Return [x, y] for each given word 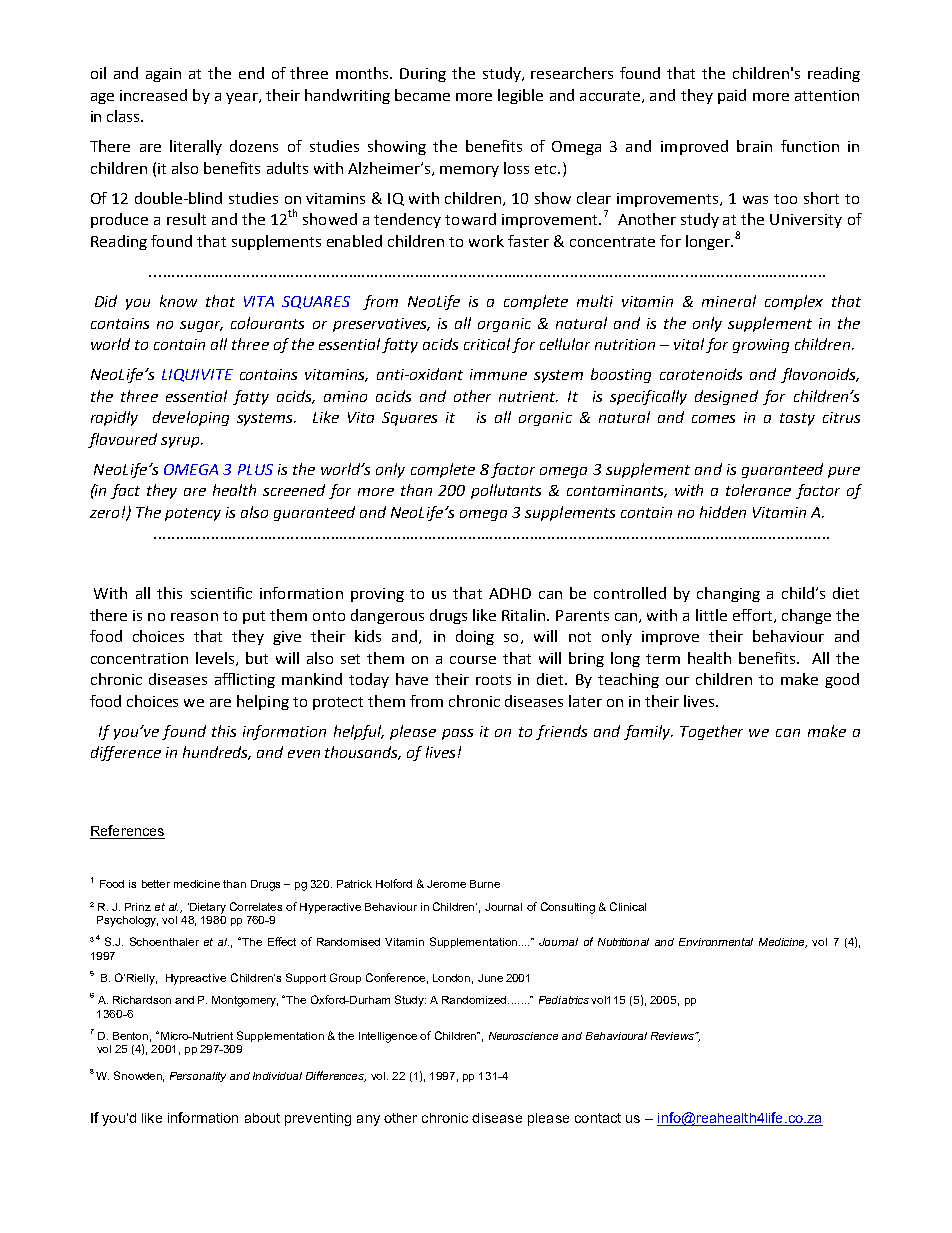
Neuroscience [523, 1036]
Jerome [446, 884]
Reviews [674, 1036]
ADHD [510, 593]
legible [520, 96]
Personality [198, 1077]
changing [728, 594]
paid [732, 96]
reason [194, 617]
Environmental [716, 942]
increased [153, 95]
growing [761, 346]
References [127, 832]
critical [487, 344]
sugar [201, 326]
